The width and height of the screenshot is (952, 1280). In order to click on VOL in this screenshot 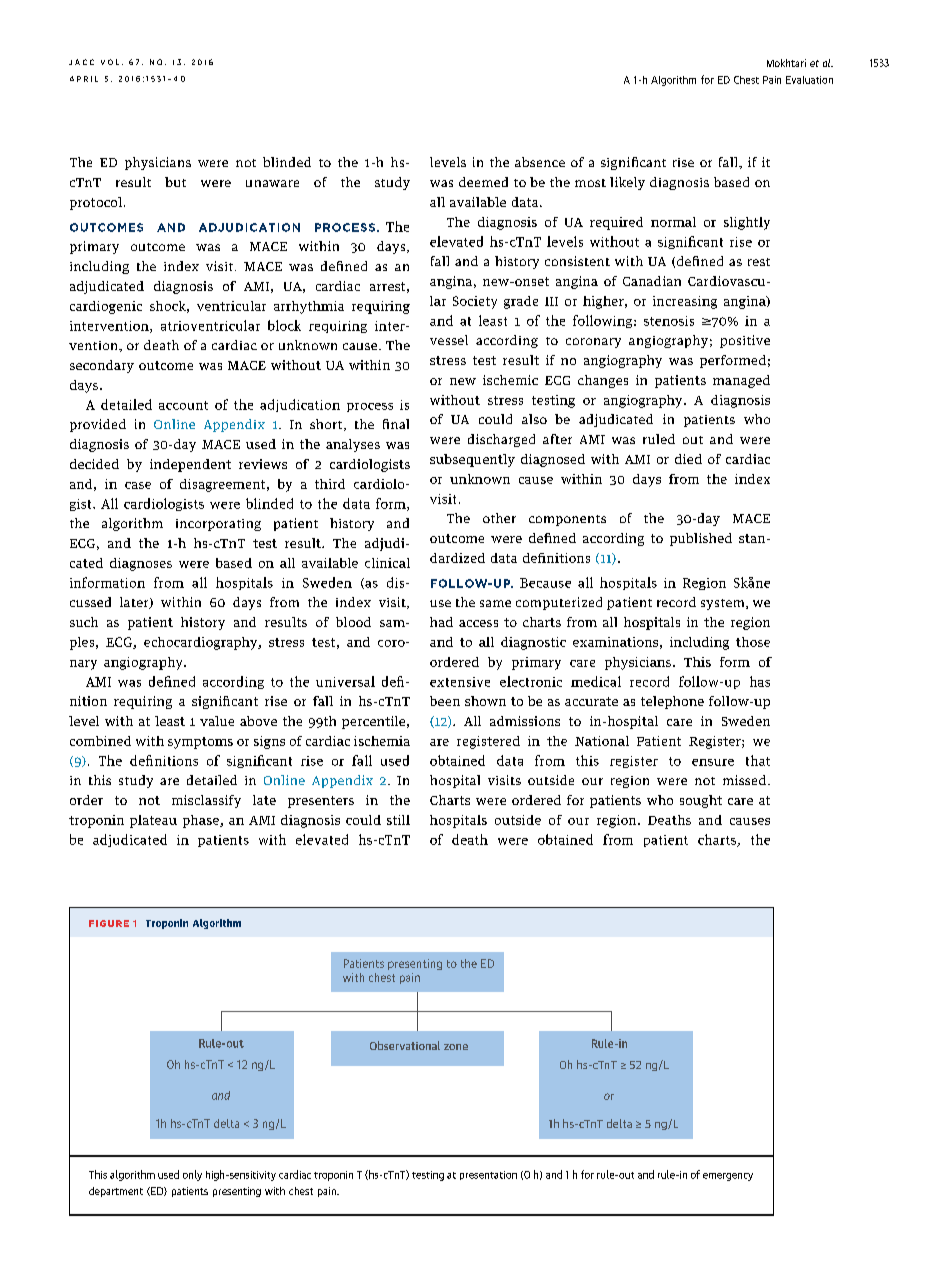, I will do `click(110, 62)`.
